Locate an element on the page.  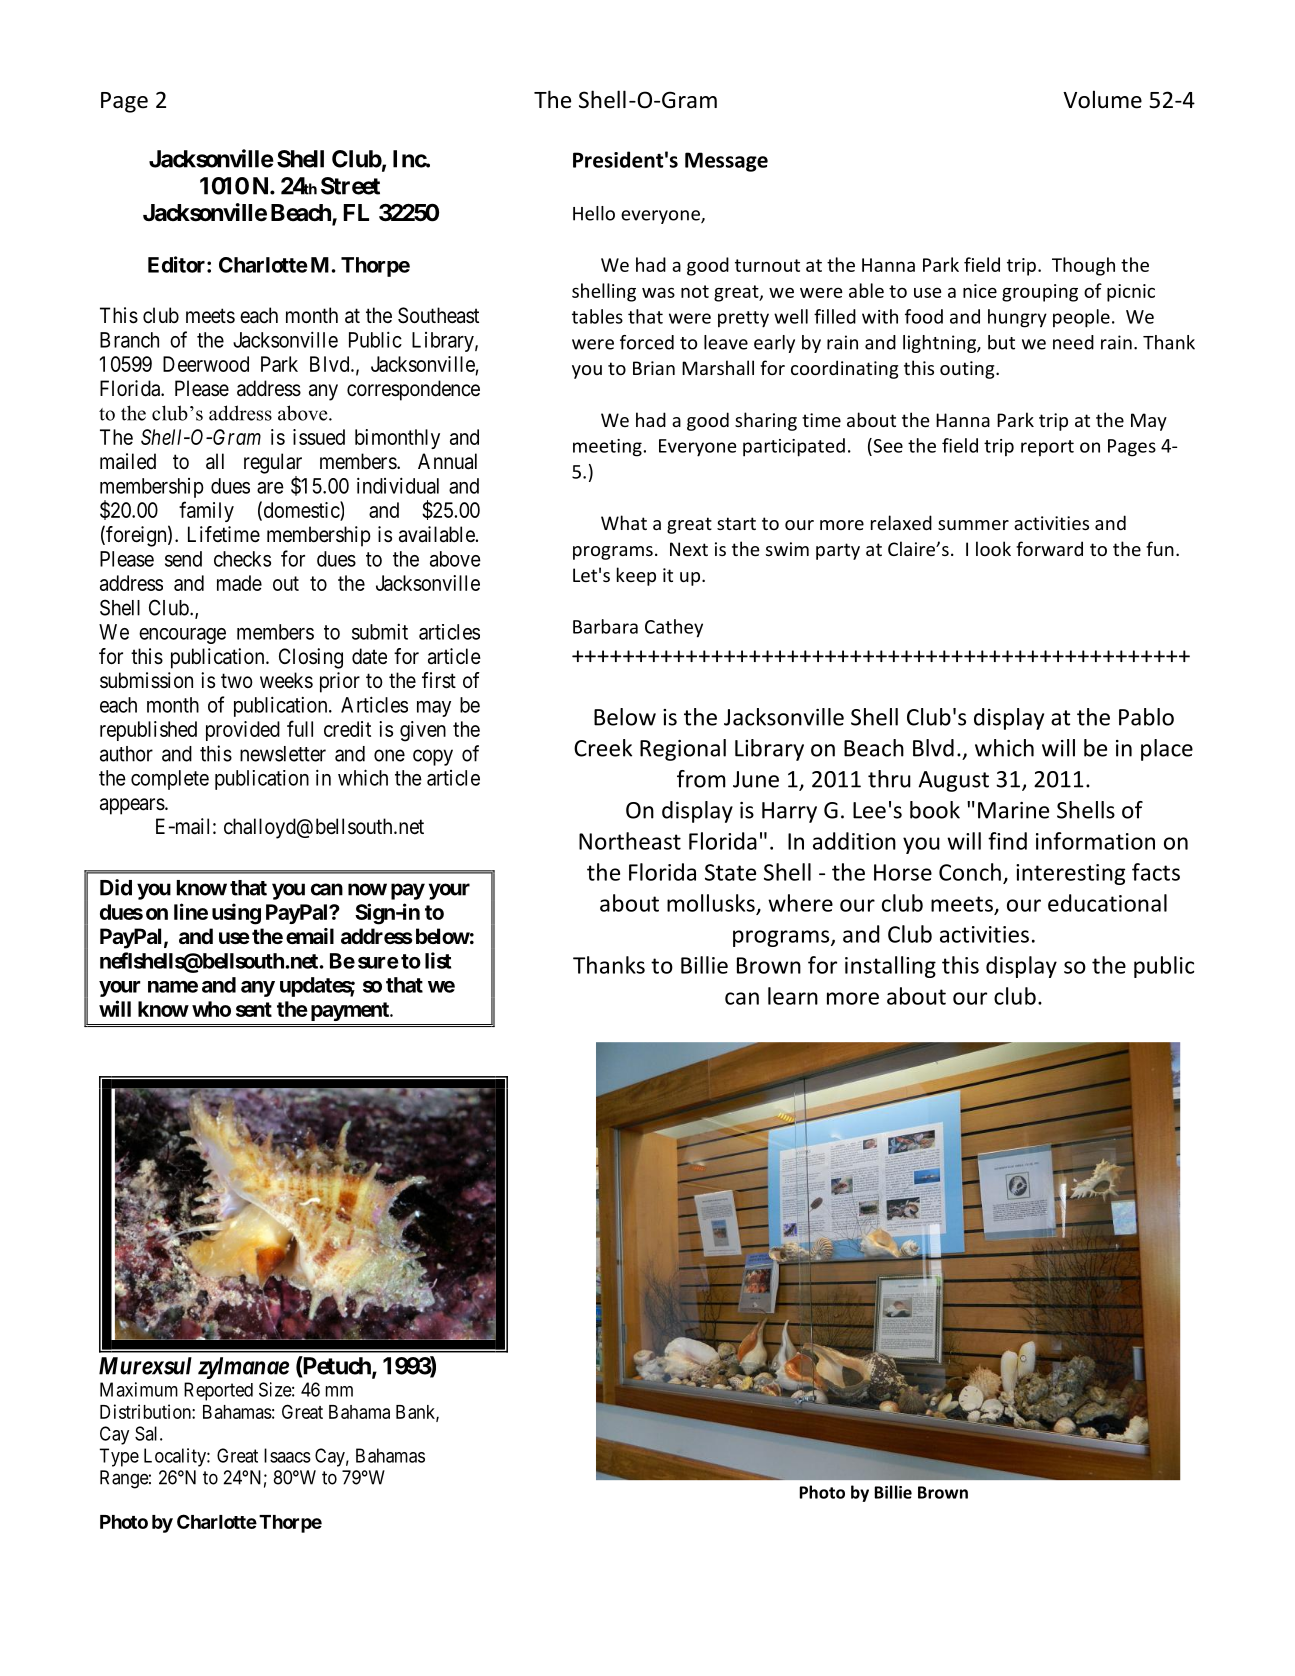
Volume is located at coordinates (1102, 99).
